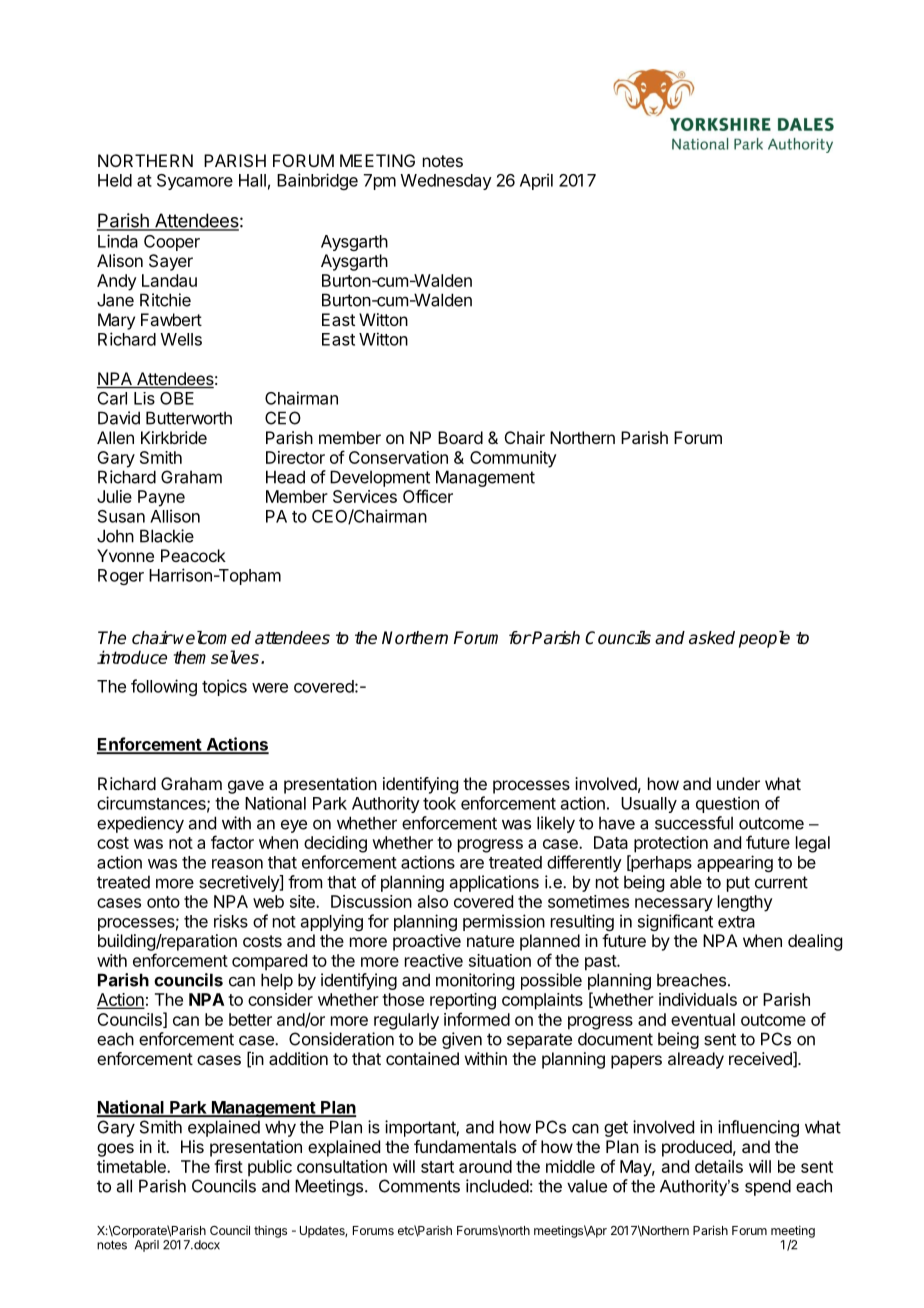  Describe the element at coordinates (216, 657) in the page. I see `themselves` at that location.
